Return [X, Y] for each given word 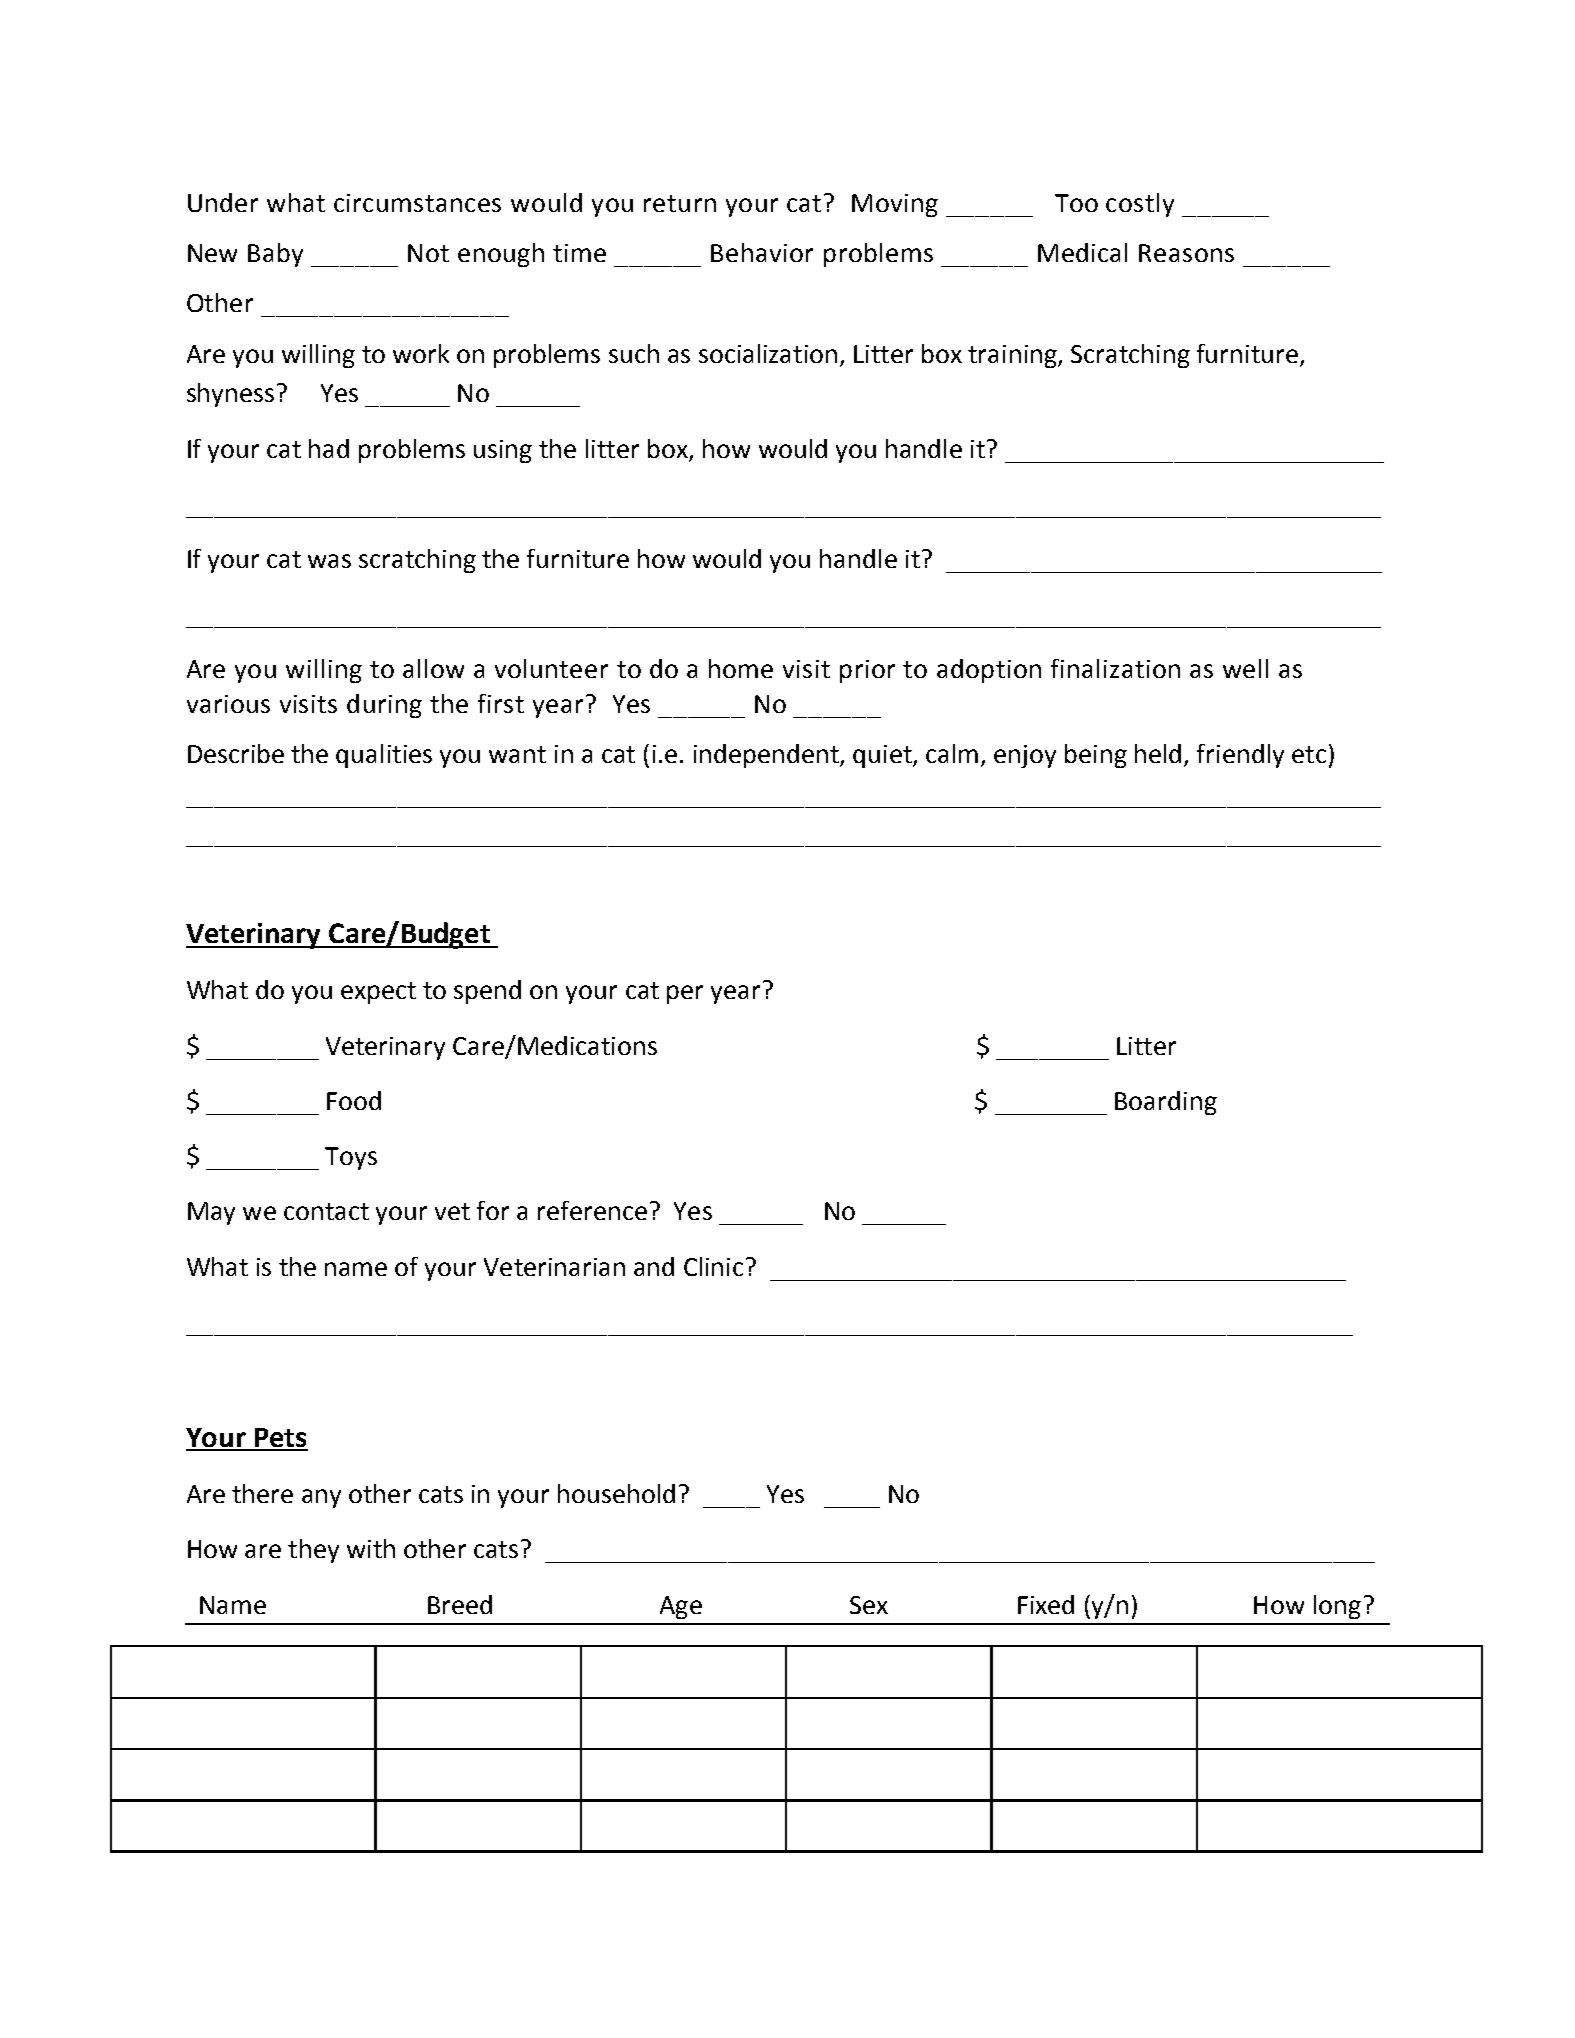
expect [378, 993]
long [1337, 1607]
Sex [869, 1605]
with [371, 1548]
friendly [1240, 756]
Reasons [1186, 253]
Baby [275, 255]
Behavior [762, 252]
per [685, 994]
